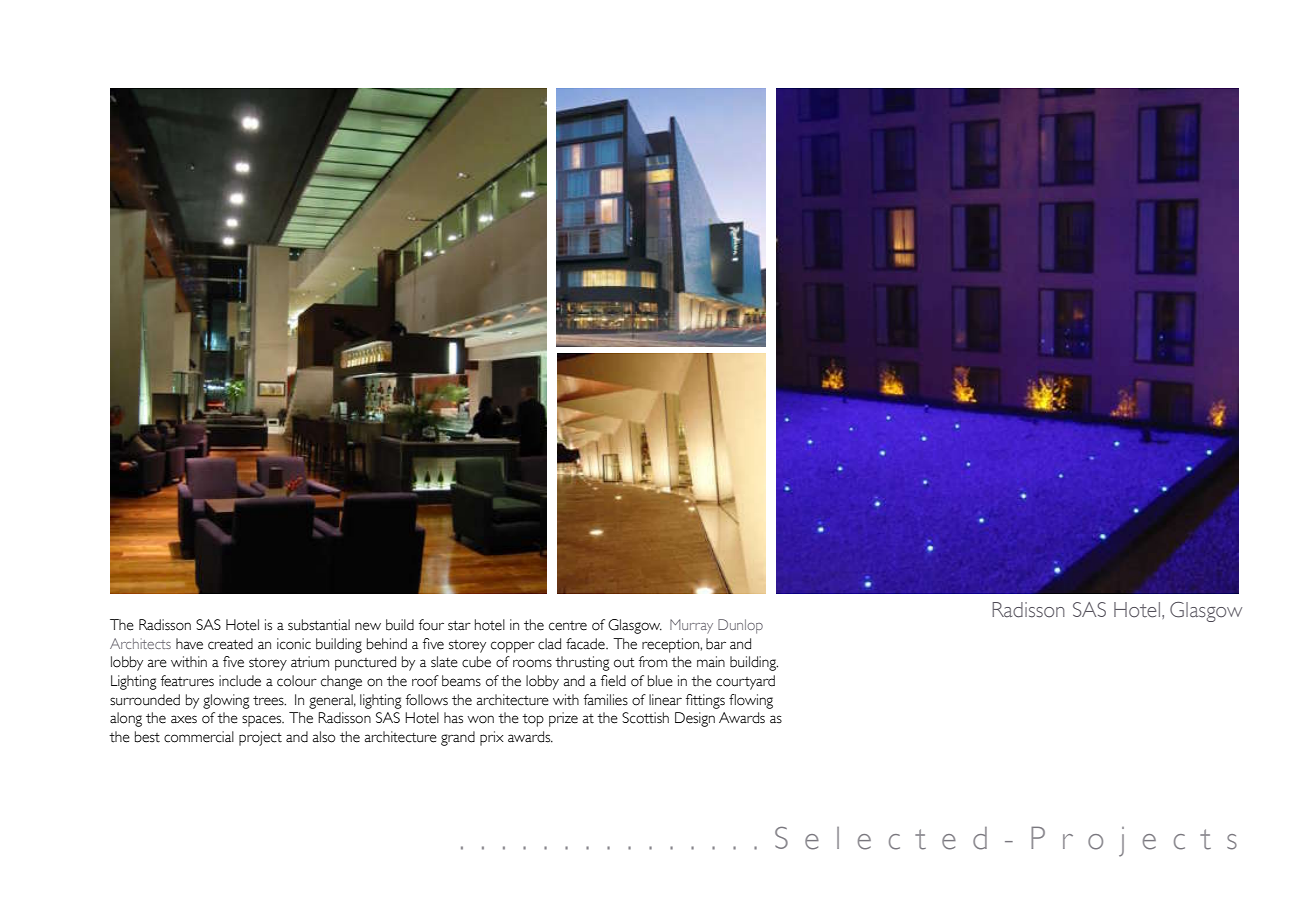  I want to click on slate, so click(444, 662).
